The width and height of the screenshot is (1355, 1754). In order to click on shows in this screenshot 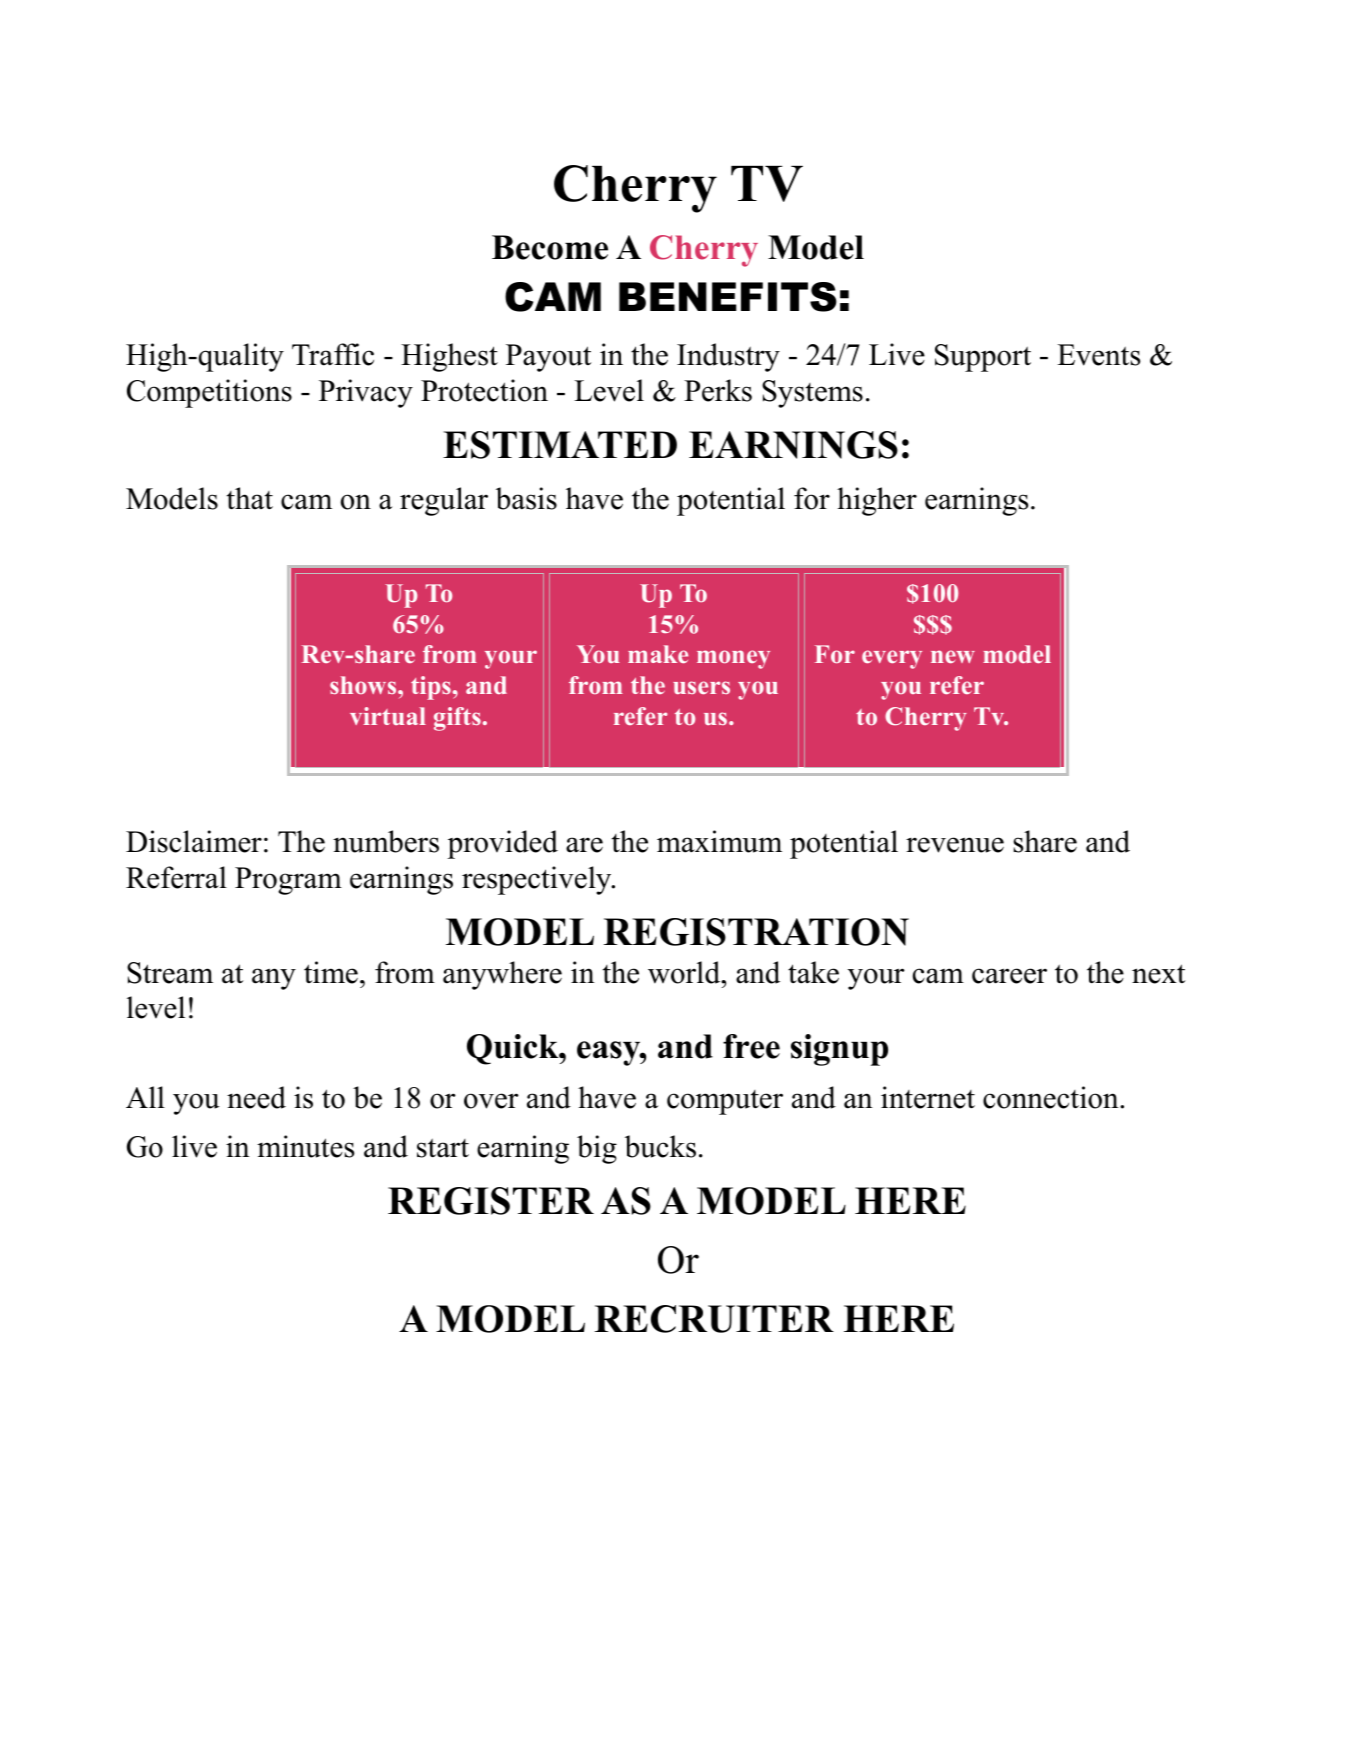, I will do `click(364, 685)`.
